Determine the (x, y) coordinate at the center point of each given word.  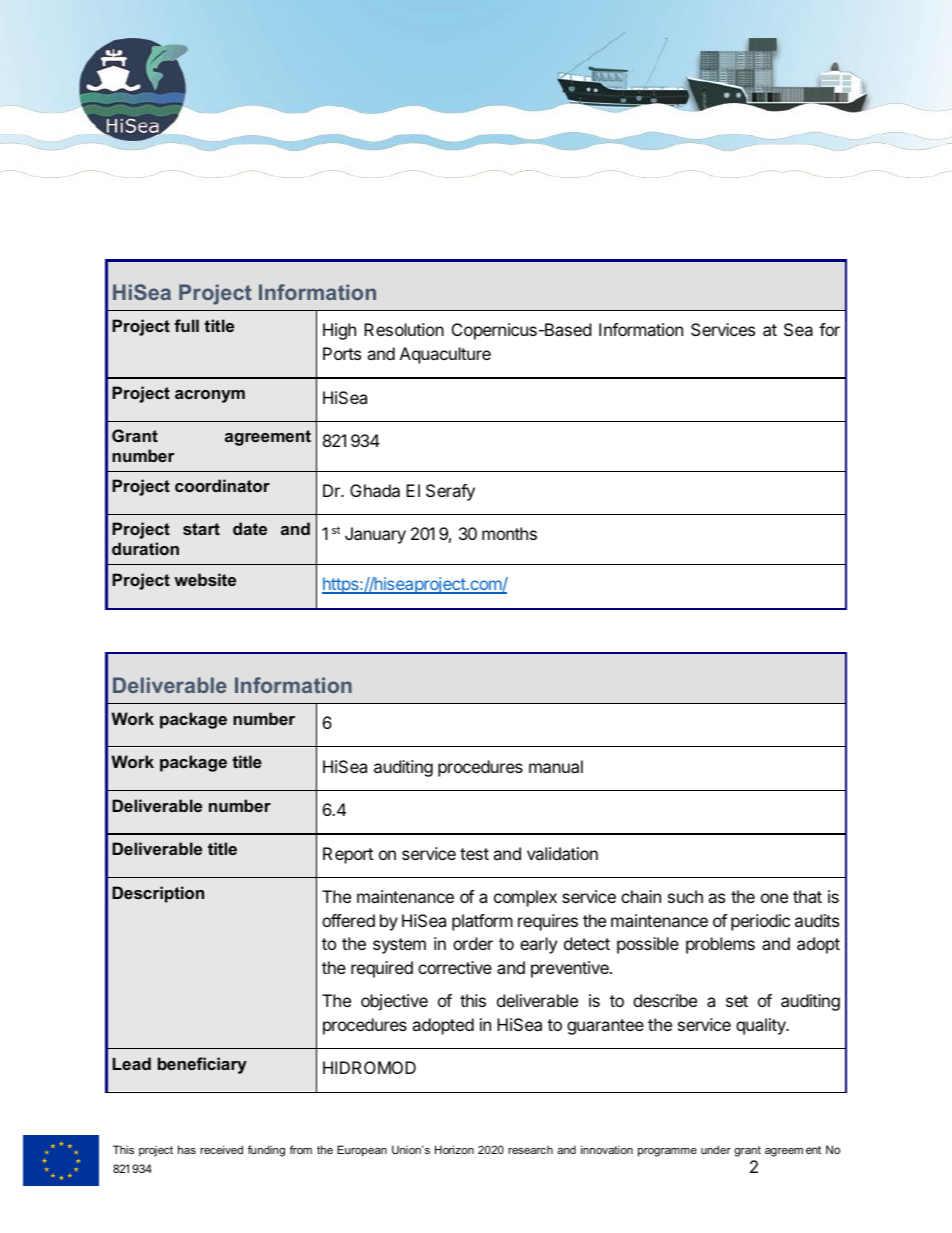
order (473, 943)
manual (556, 766)
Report (348, 855)
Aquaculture (445, 355)
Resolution (404, 329)
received (221, 1149)
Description (158, 894)
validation (562, 853)
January (375, 535)
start (201, 529)
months (509, 533)
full (186, 325)
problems (720, 945)
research (530, 1150)
